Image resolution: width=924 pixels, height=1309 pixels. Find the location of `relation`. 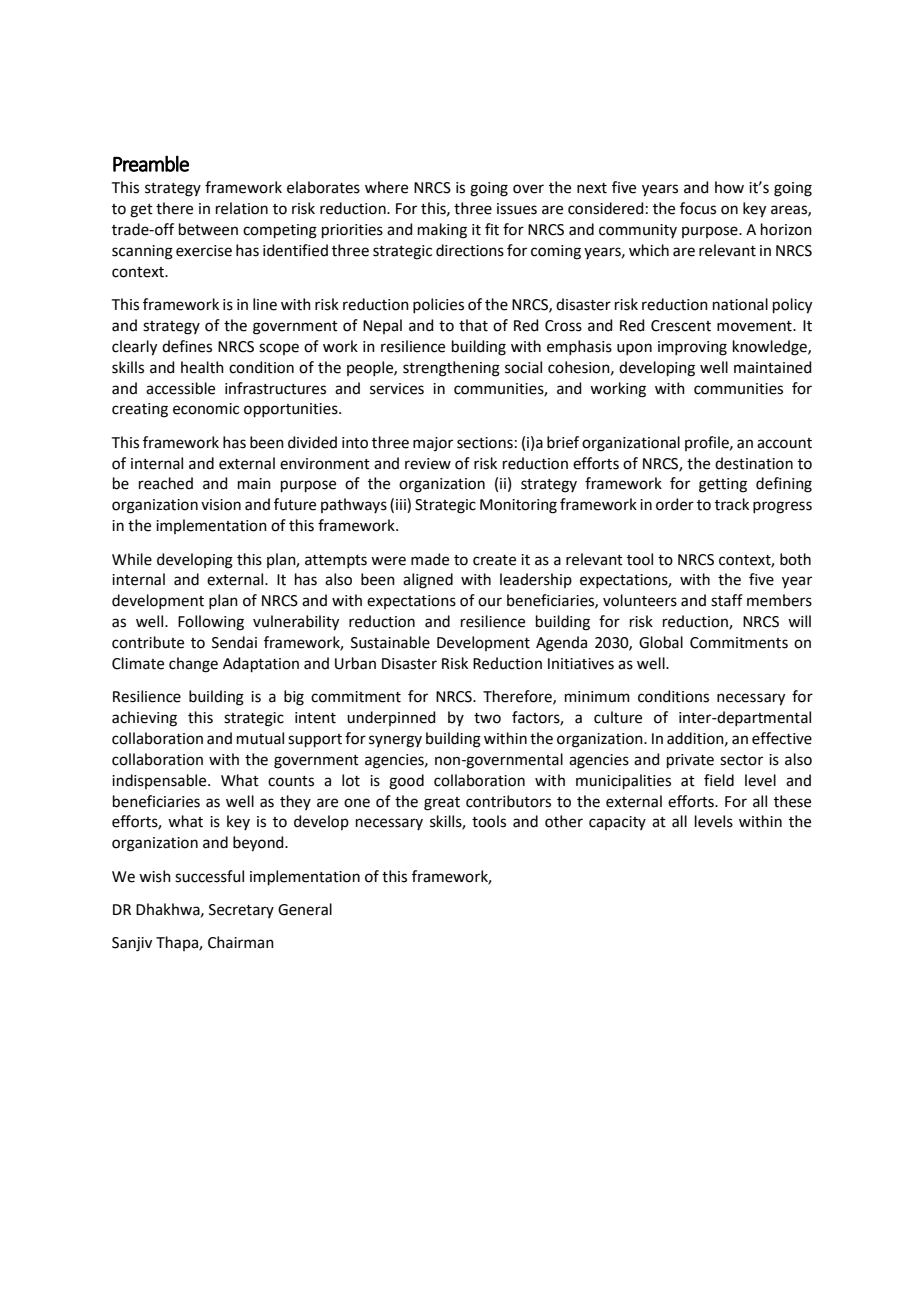

relation is located at coordinates (242, 208).
